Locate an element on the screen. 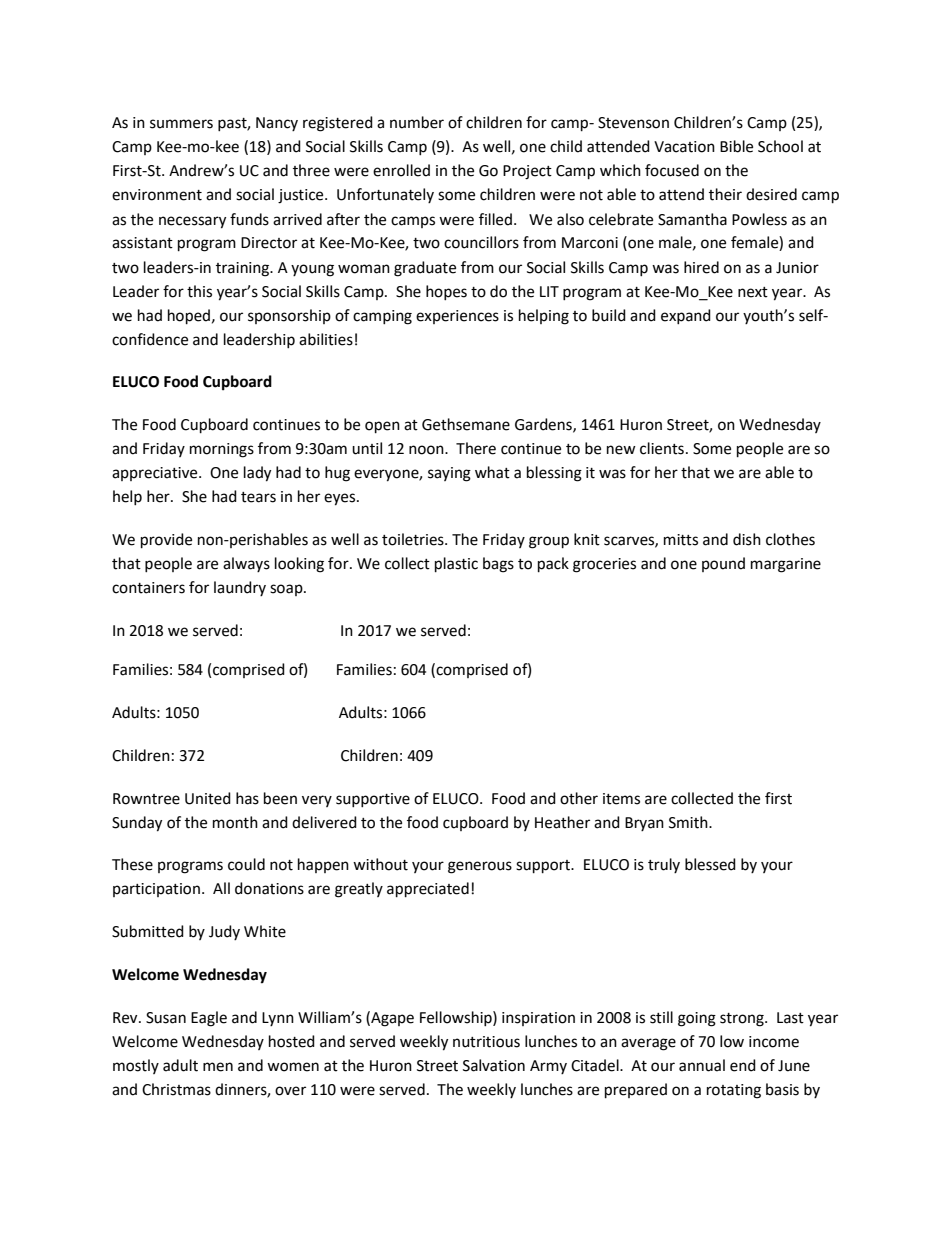  laundry is located at coordinates (240, 588).
